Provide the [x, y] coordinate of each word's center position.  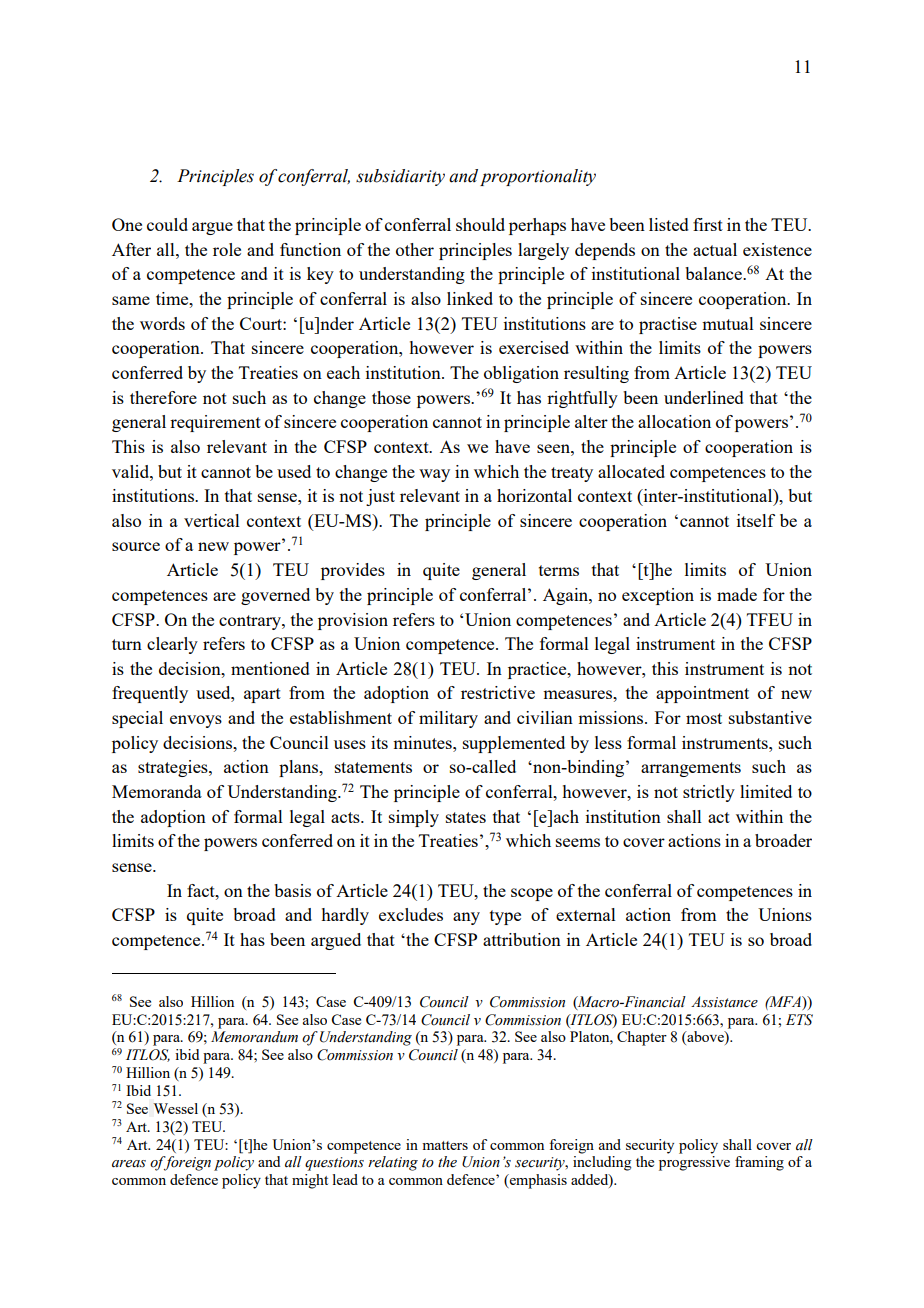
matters [445, 1145]
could [167, 224]
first [708, 224]
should [480, 224]
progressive [694, 1163]
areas [129, 1164]
